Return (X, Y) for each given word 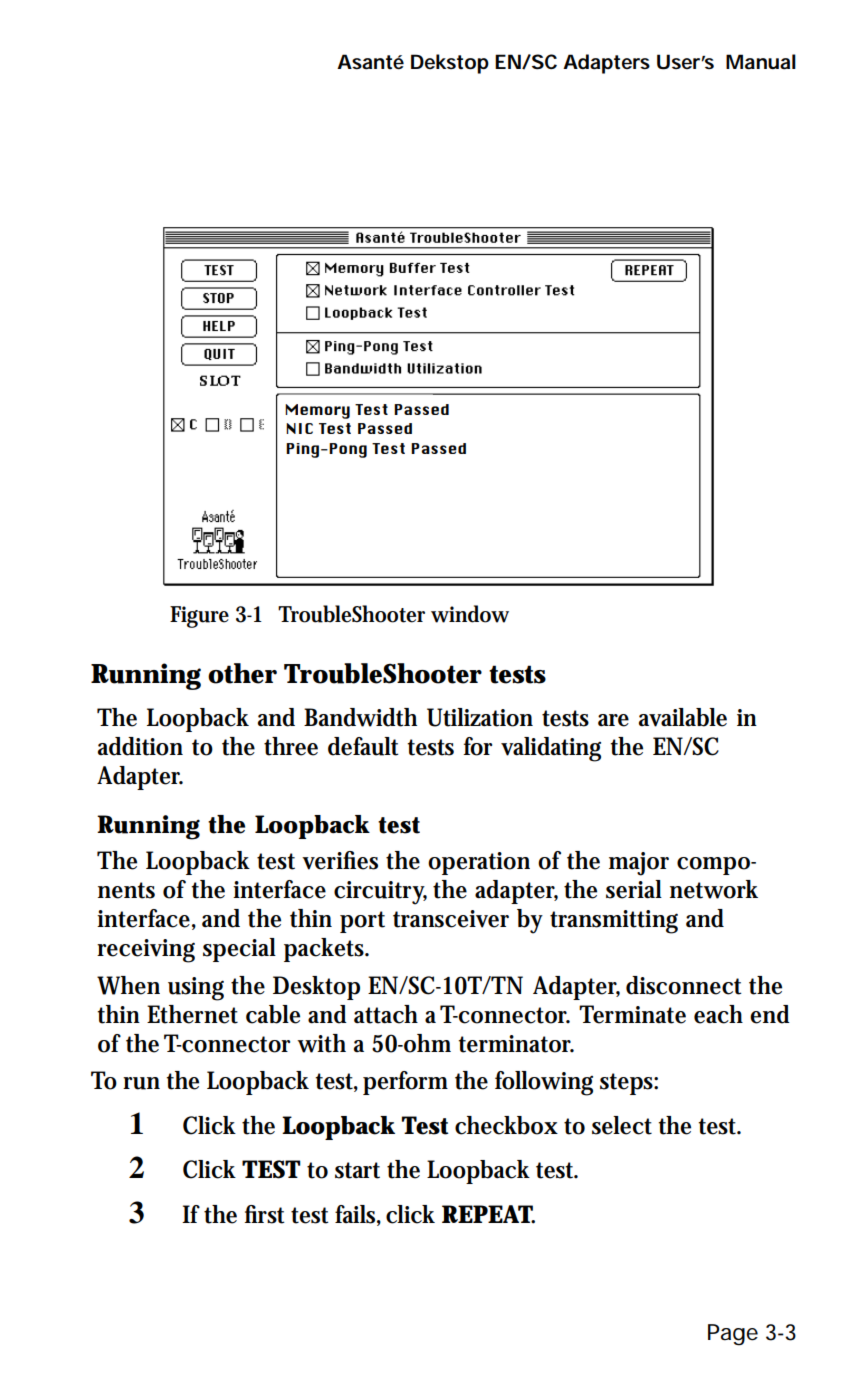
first (265, 1214)
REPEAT (488, 1214)
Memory (317, 411)
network (714, 889)
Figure (199, 617)
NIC (299, 428)
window (470, 614)
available (683, 717)
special (239, 950)
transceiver (451, 919)
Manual (761, 62)
